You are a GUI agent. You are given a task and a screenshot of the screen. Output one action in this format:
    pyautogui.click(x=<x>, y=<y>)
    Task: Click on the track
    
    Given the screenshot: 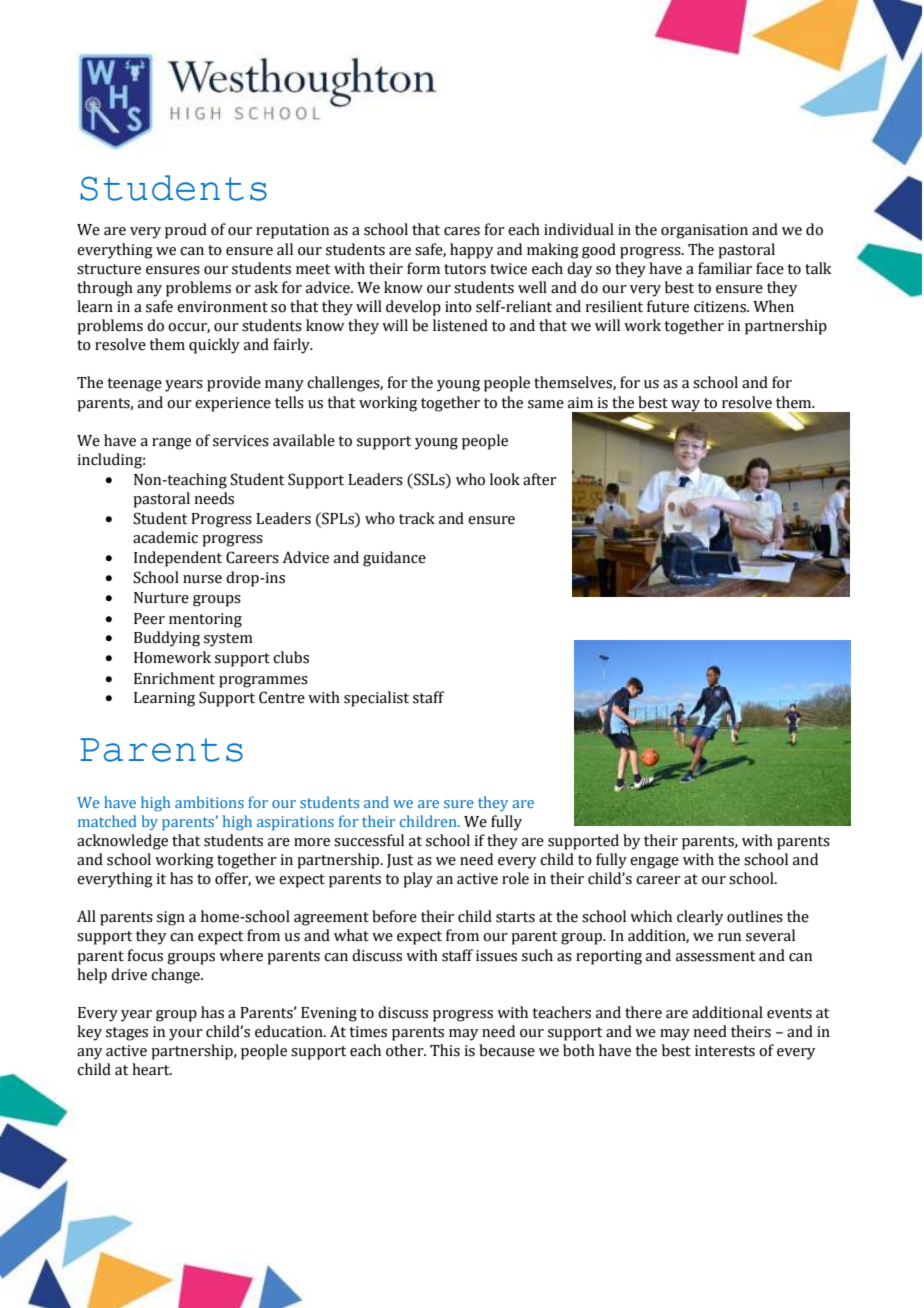 What is the action you would take?
    pyautogui.click(x=417, y=518)
